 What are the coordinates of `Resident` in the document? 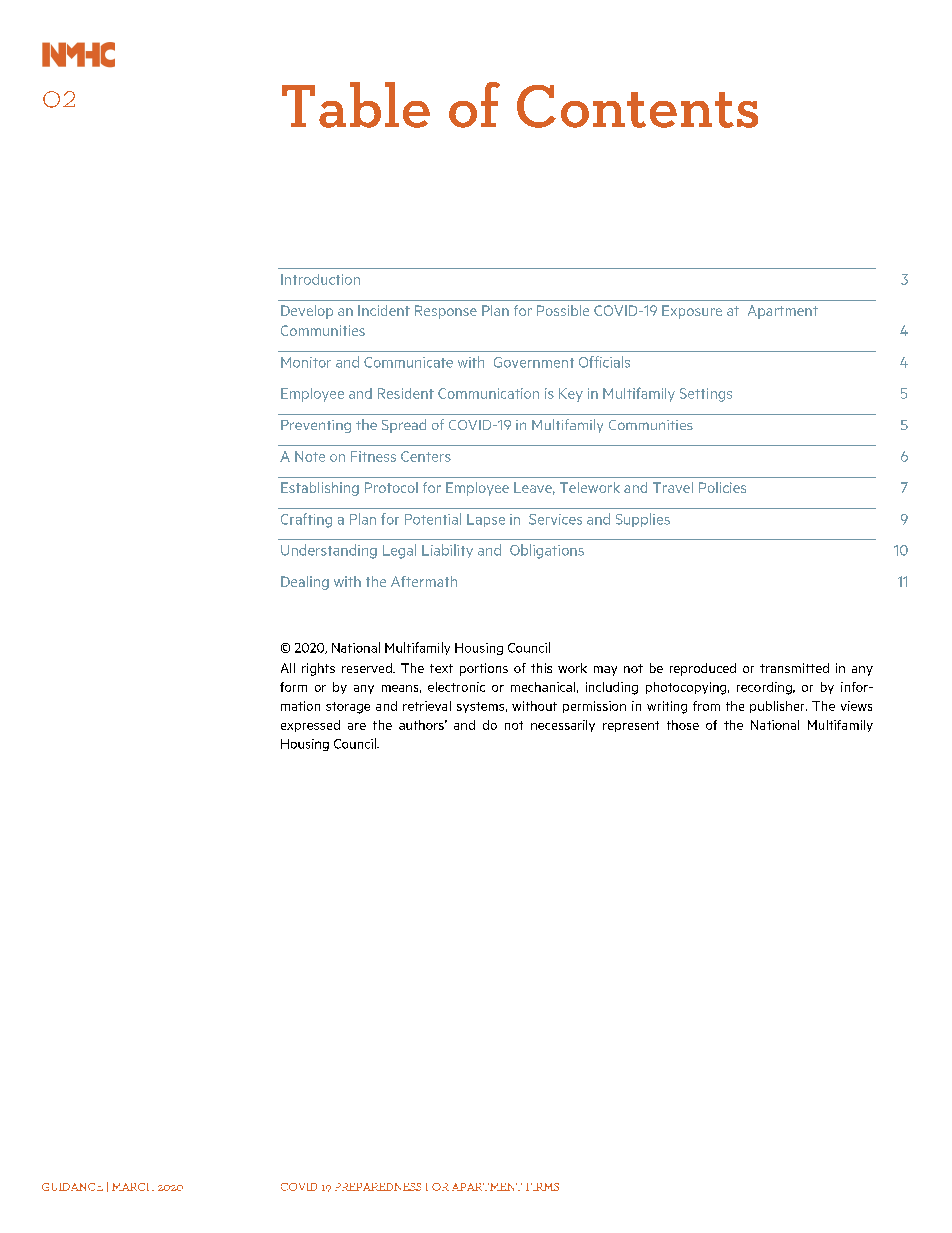 It's located at (406, 393).
